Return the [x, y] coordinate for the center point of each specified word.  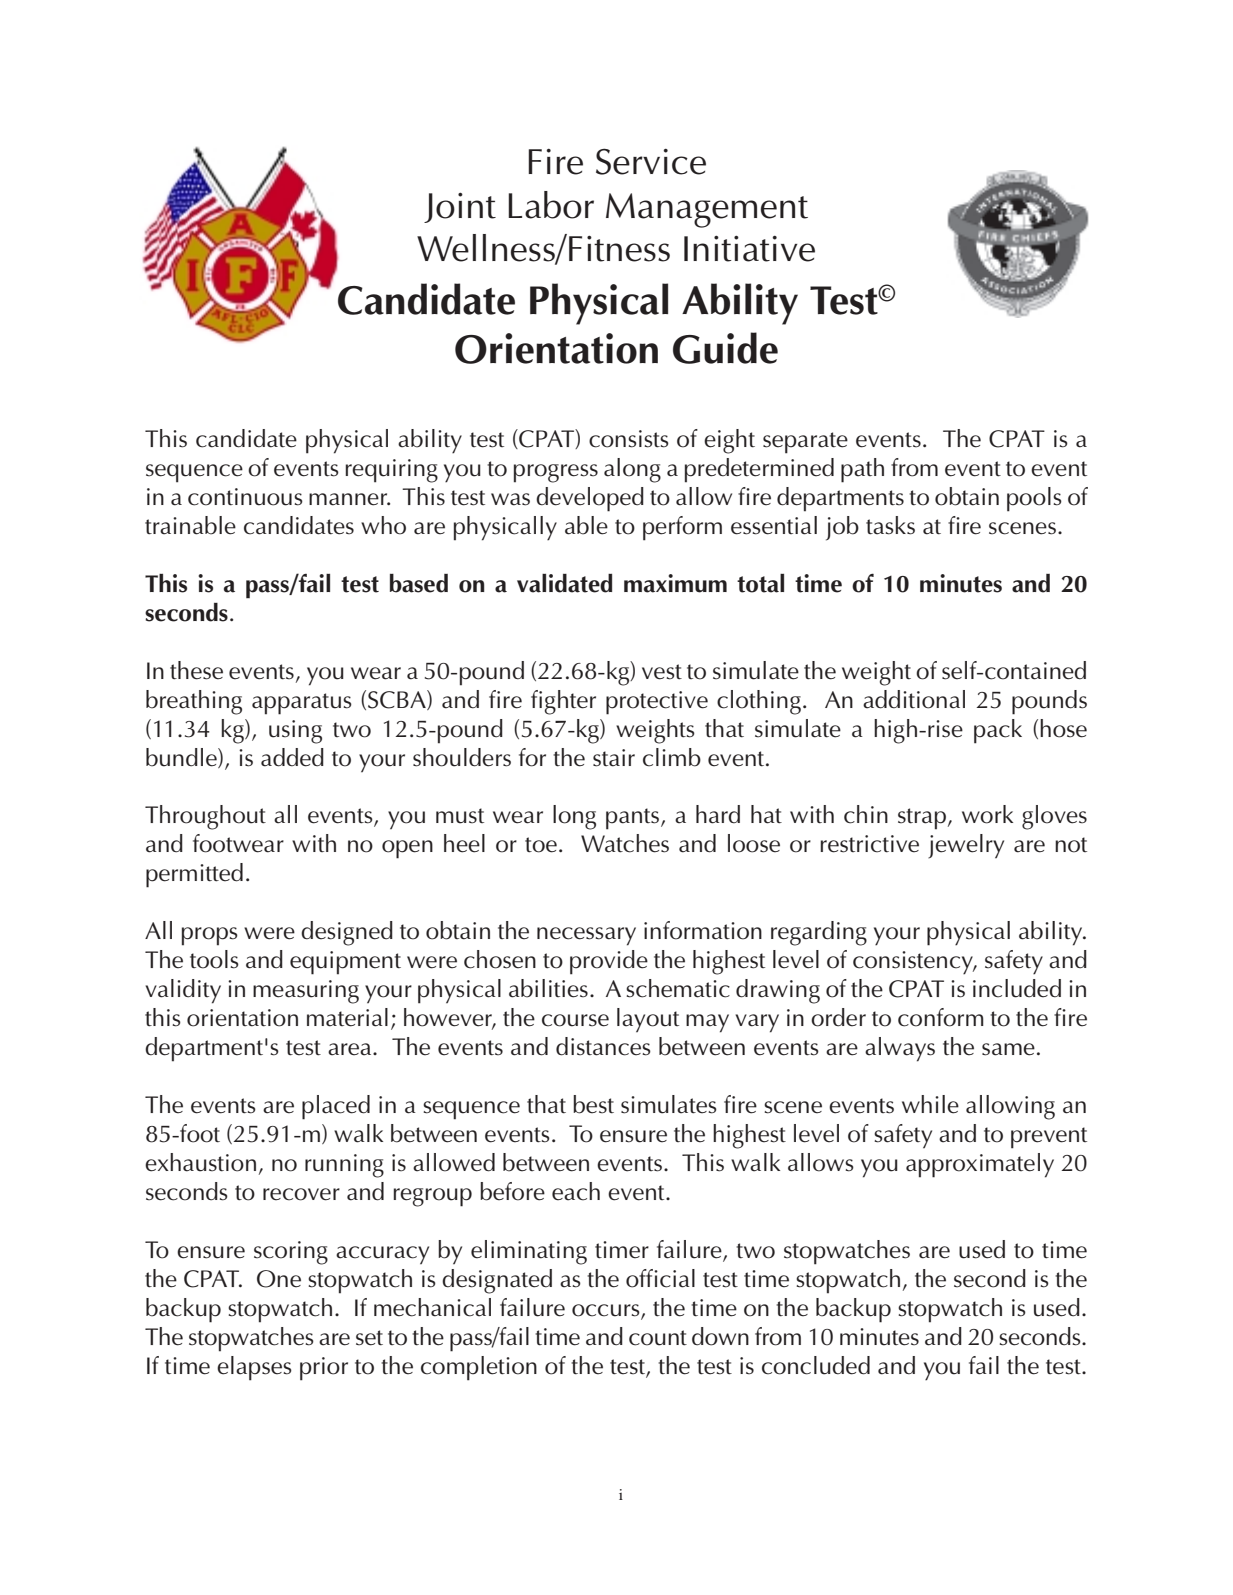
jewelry [966, 846]
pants [634, 819]
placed [336, 1107]
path [862, 470]
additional [914, 699]
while [930, 1104]
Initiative [749, 249]
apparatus [302, 704]
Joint [460, 208]
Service [651, 161]
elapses [254, 1368]
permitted [194, 875]
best [593, 1104]
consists [629, 439]
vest [662, 672]
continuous [245, 497]
